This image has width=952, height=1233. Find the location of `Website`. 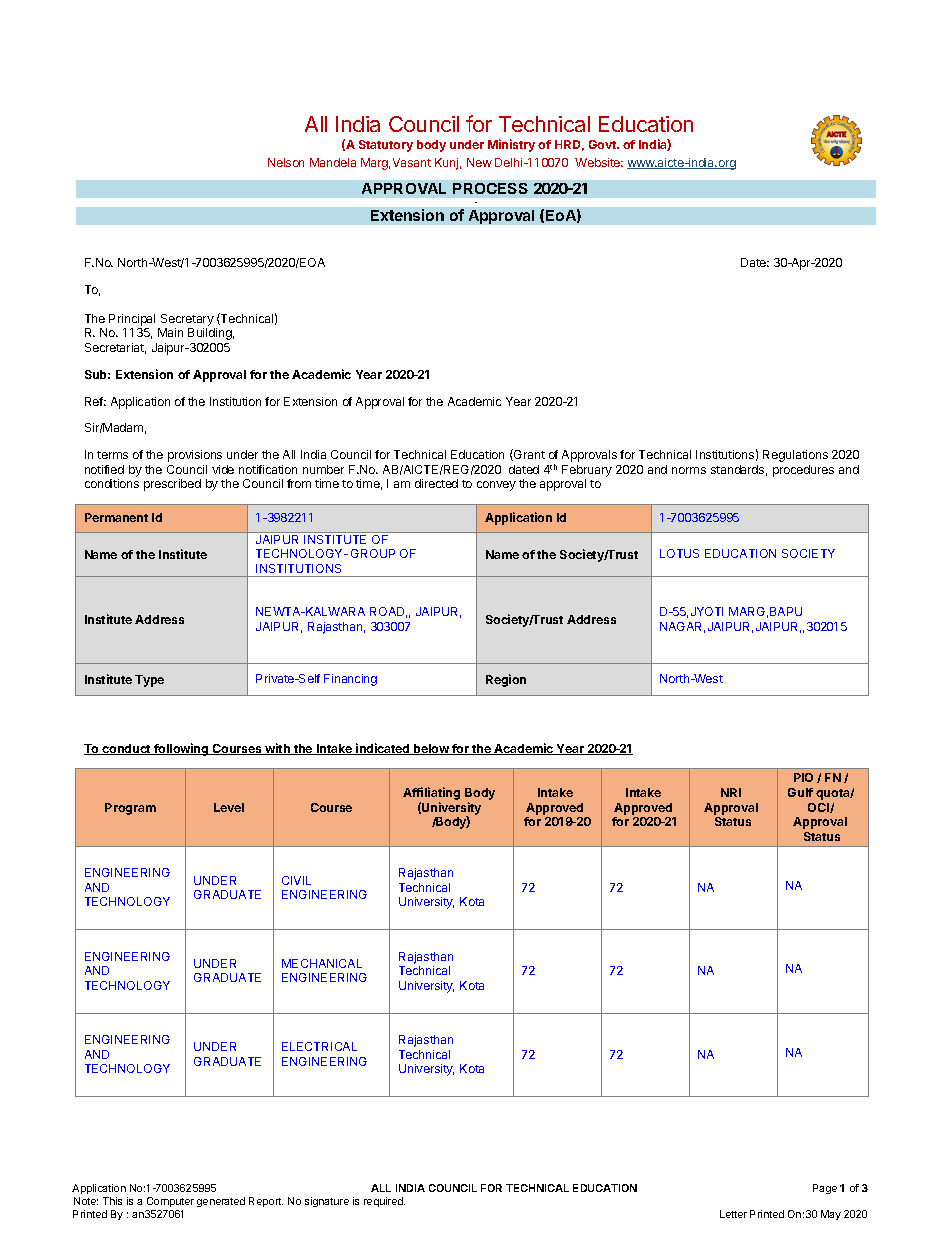

Website is located at coordinates (599, 162).
